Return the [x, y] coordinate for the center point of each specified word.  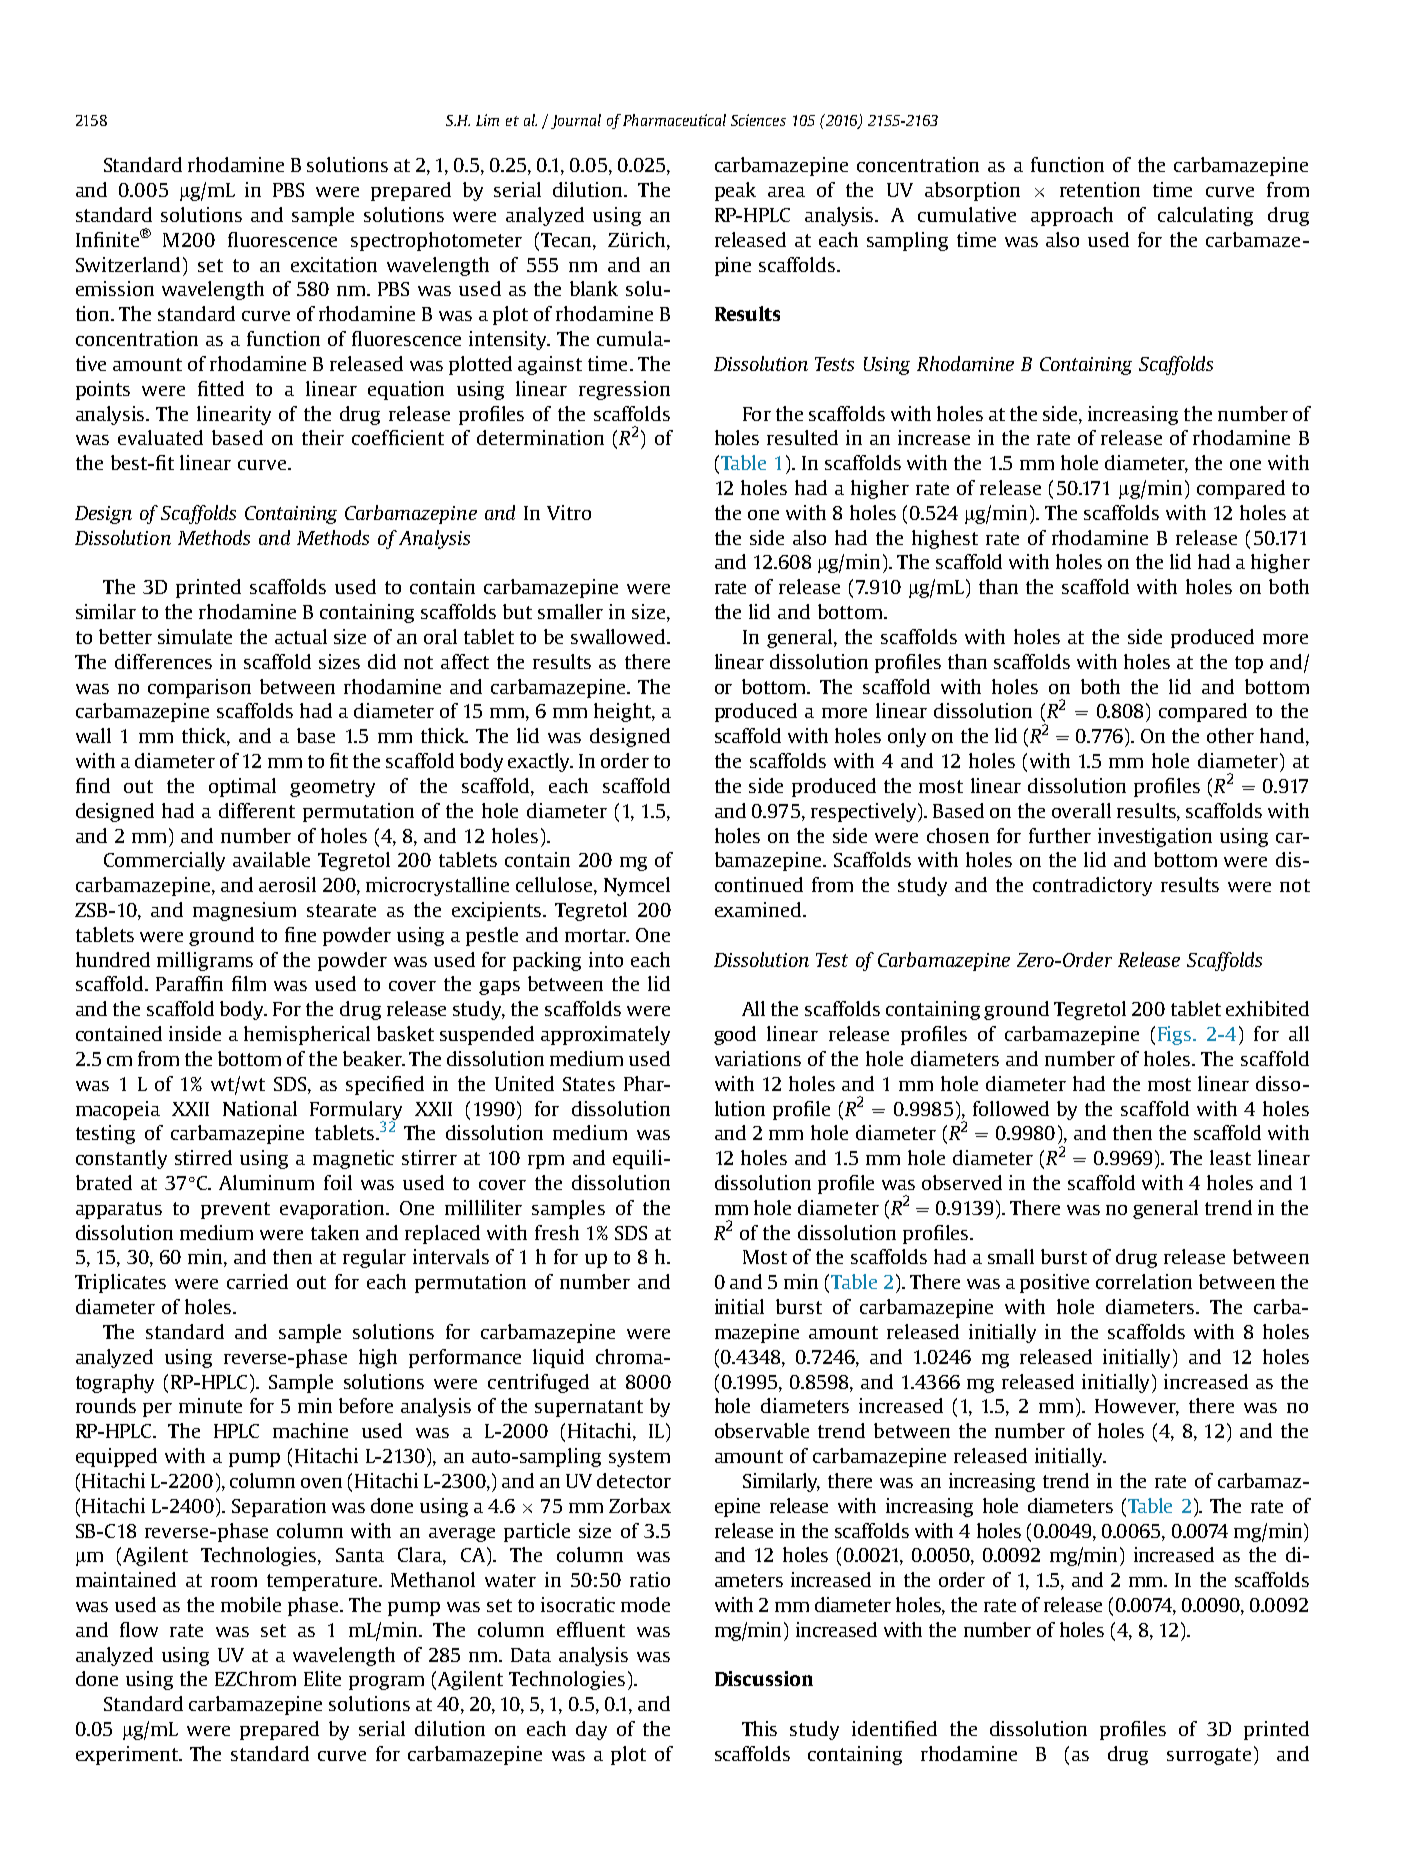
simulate [195, 636]
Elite [322, 1678]
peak [735, 191]
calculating [1205, 216]
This [759, 1728]
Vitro [569, 512]
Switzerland [128, 264]
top [1249, 664]
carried [257, 1281]
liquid [558, 1358]
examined [758, 909]
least [1230, 1157]
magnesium [244, 911]
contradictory [1092, 886]
